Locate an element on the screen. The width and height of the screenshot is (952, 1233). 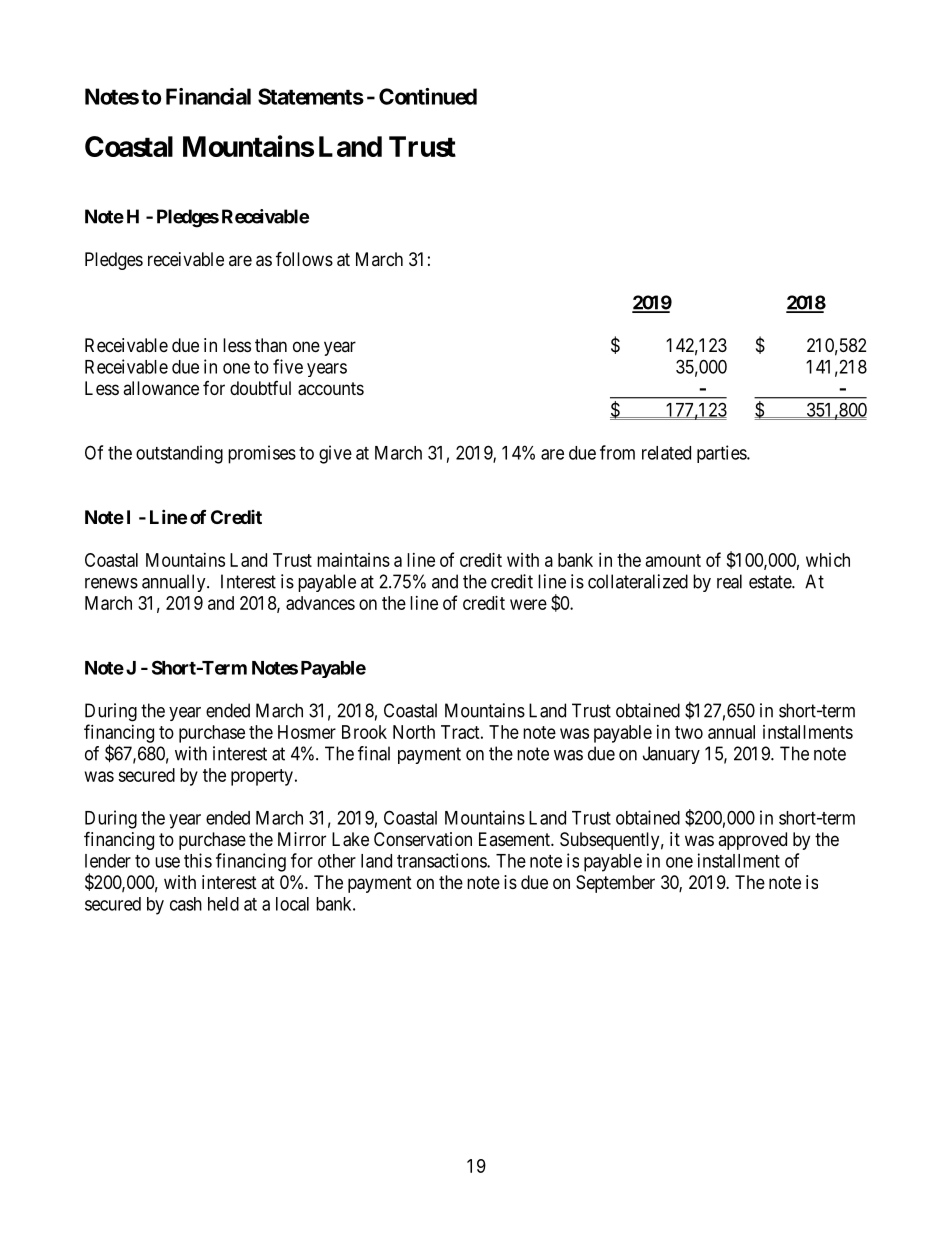
North is located at coordinates (414, 732).
